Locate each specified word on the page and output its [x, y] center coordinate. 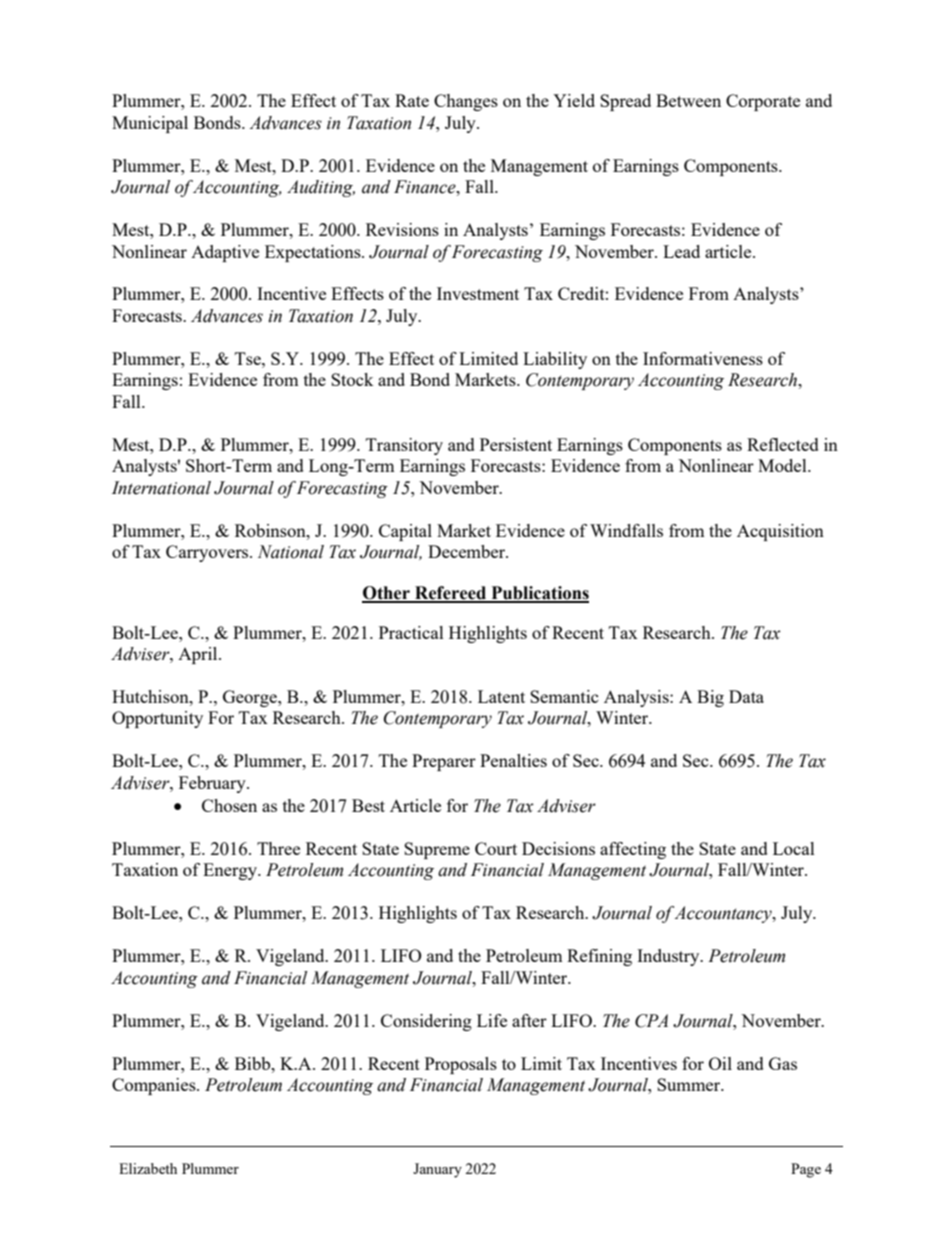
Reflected [783, 444]
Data [746, 696]
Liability [555, 360]
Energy [231, 871]
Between [688, 100]
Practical [411, 632]
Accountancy [724, 914]
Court [496, 848]
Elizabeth [148, 1168]
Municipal [150, 124]
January [437, 1170]
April [199, 655]
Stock [352, 379]
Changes [466, 102]
